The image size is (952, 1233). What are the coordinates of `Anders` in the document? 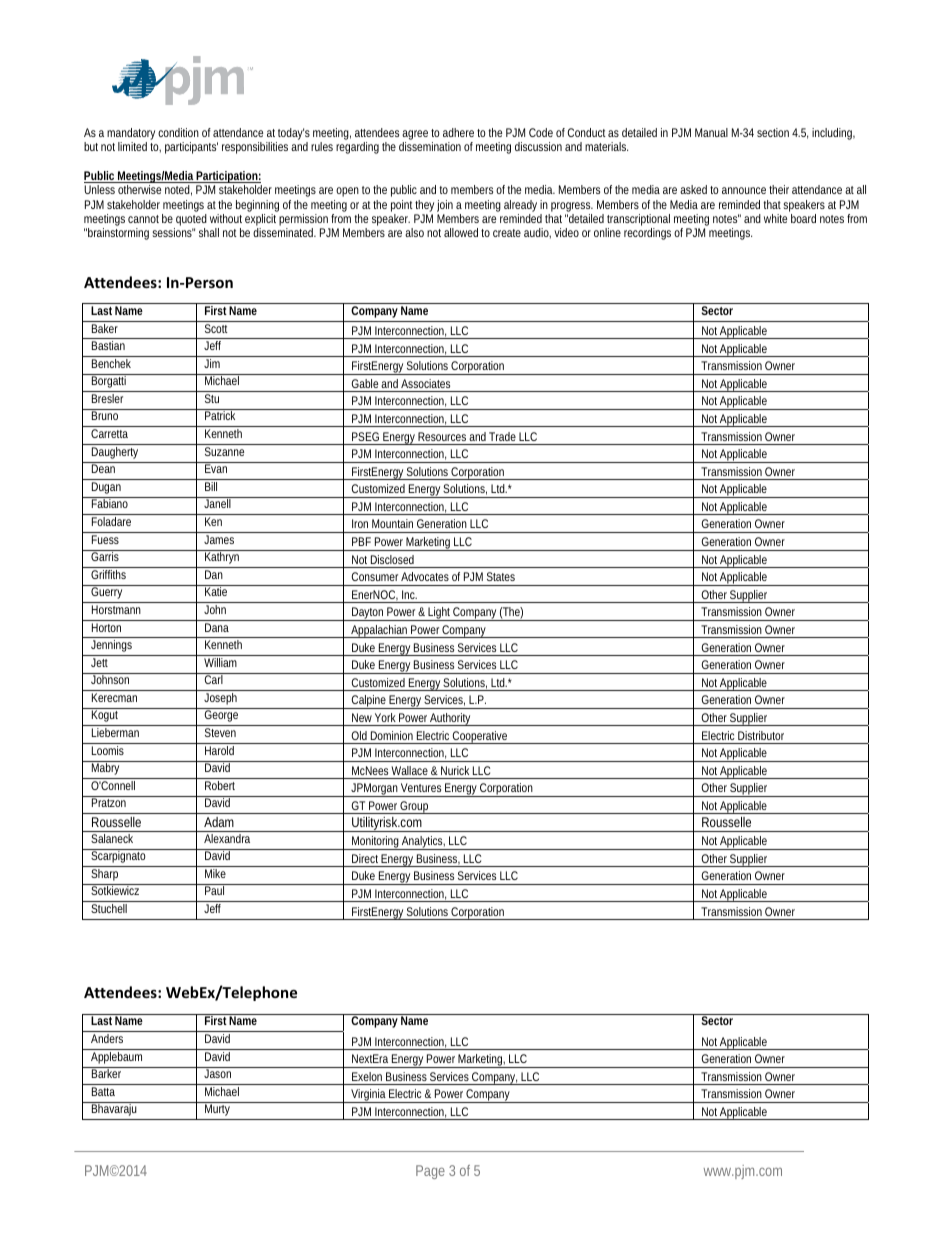 It's located at (107, 1038).
